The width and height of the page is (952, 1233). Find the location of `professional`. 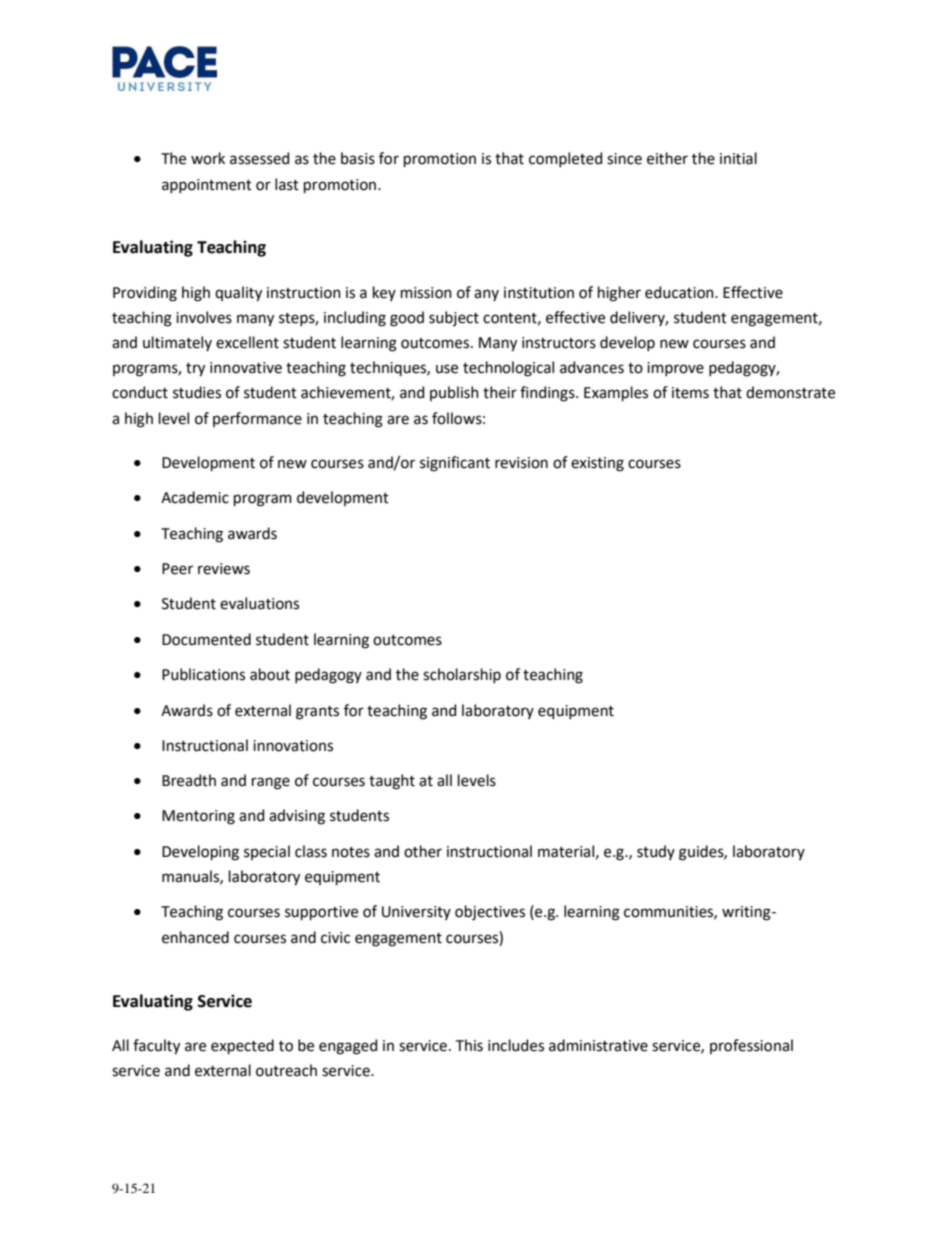

professional is located at coordinates (751, 1046).
